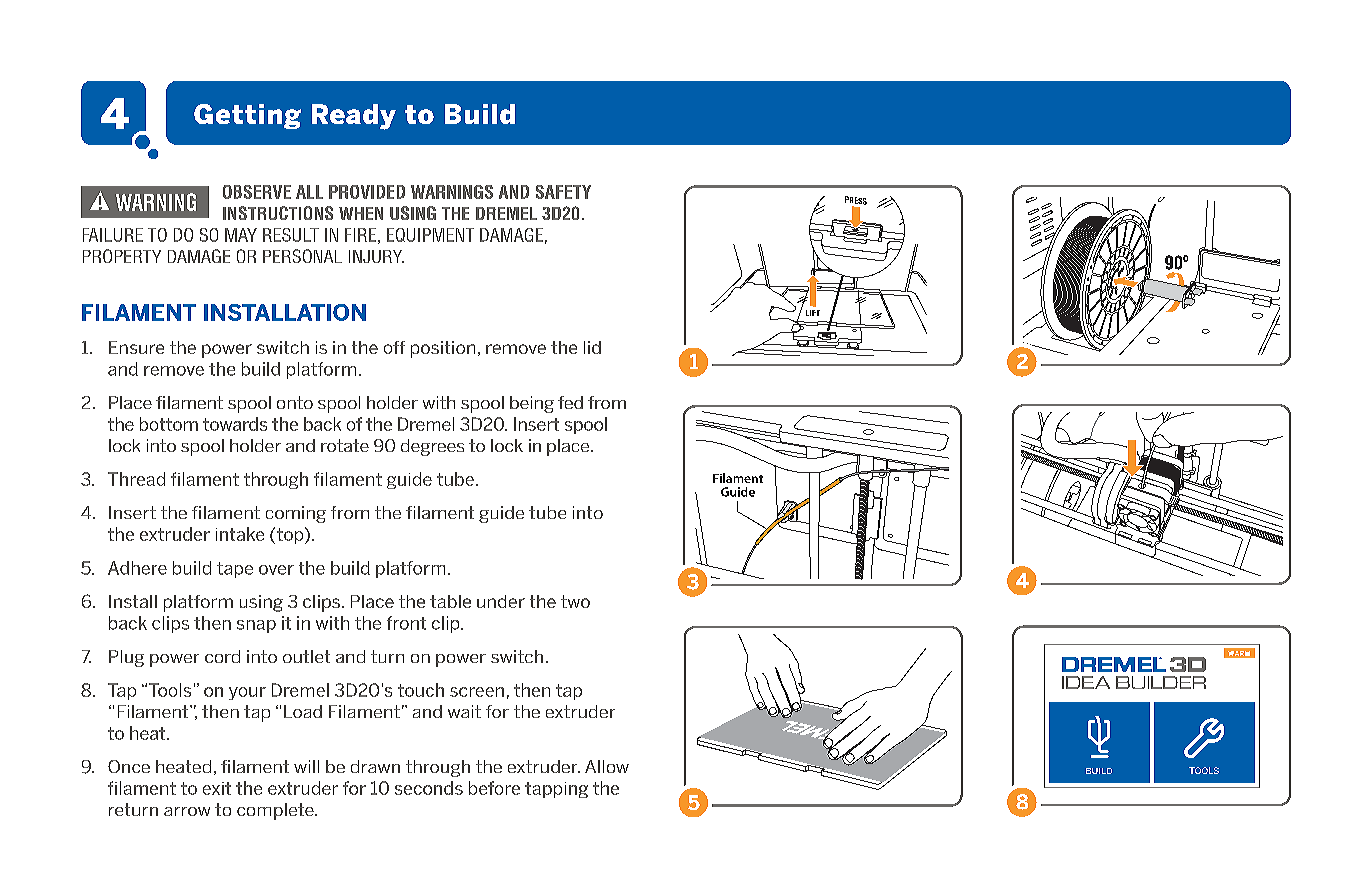 This screenshot has height=887, width=1372. I want to click on exit, so click(217, 788).
